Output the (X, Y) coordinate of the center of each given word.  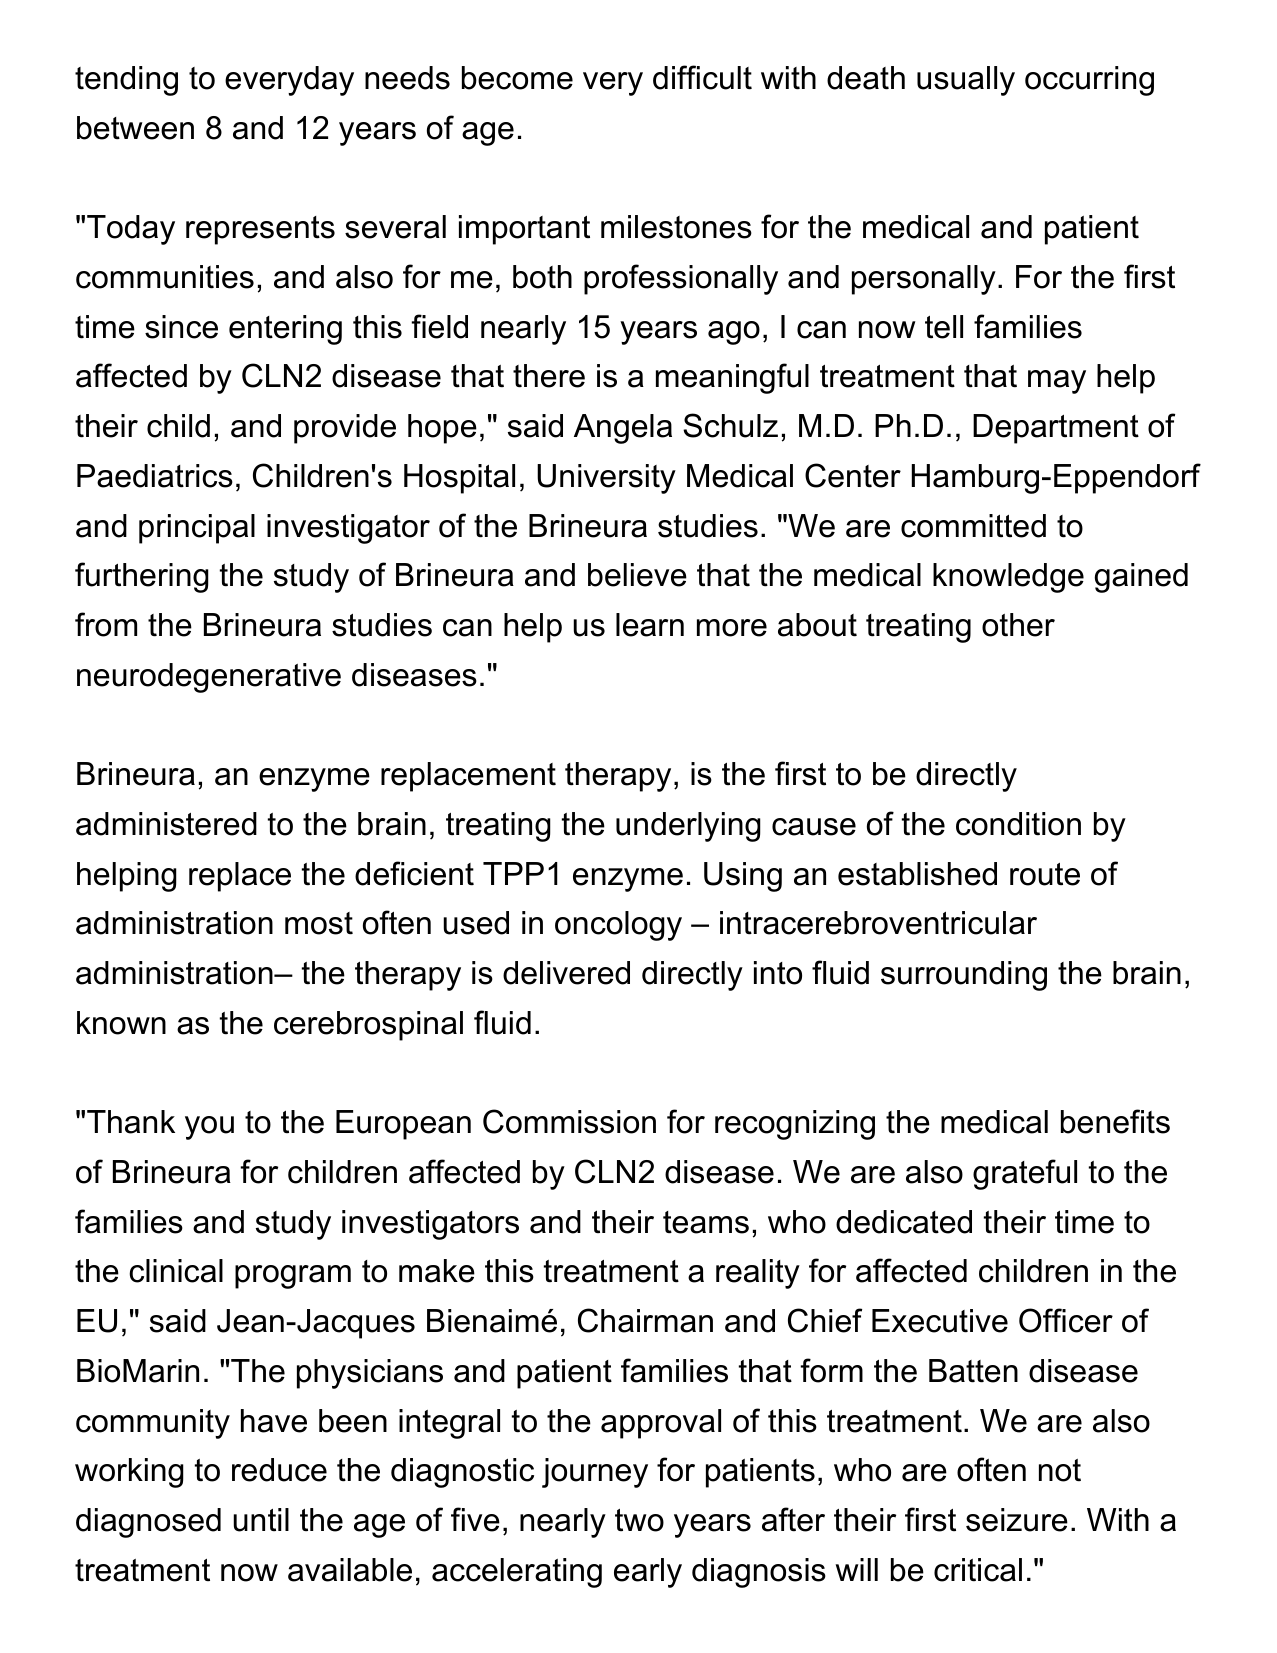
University (606, 479)
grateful (1025, 1174)
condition (1018, 824)
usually (966, 81)
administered (166, 824)
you (209, 1128)
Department (1056, 429)
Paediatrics (155, 476)
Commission (569, 1121)
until (261, 1520)
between (135, 128)
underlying (688, 827)
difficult (702, 77)
